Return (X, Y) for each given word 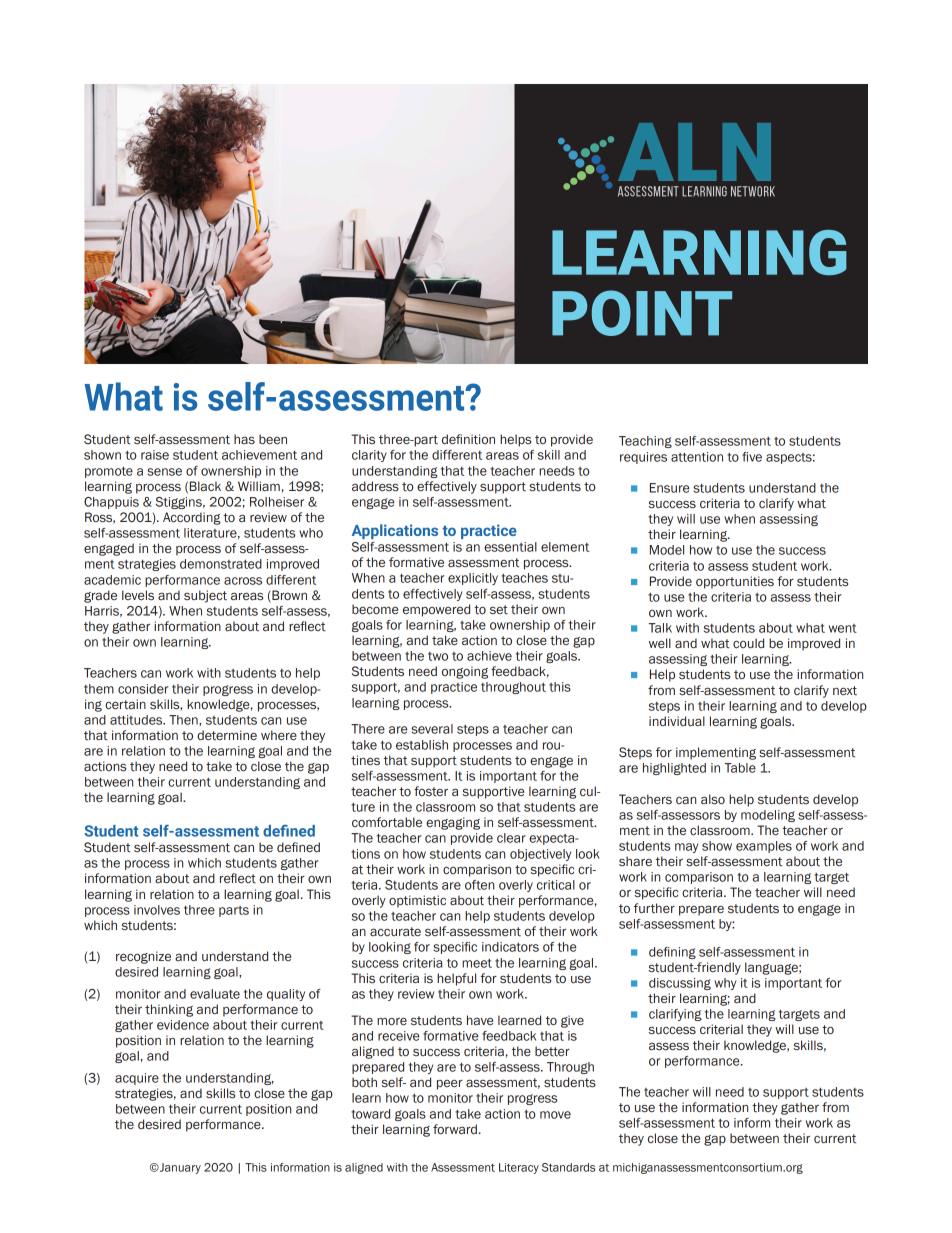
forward (455, 1129)
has (244, 439)
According (192, 518)
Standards (568, 1167)
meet (477, 963)
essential (510, 547)
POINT (642, 313)
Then (184, 720)
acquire (137, 1079)
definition (468, 439)
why (725, 984)
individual (677, 721)
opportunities (735, 582)
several (432, 729)
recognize (143, 957)
